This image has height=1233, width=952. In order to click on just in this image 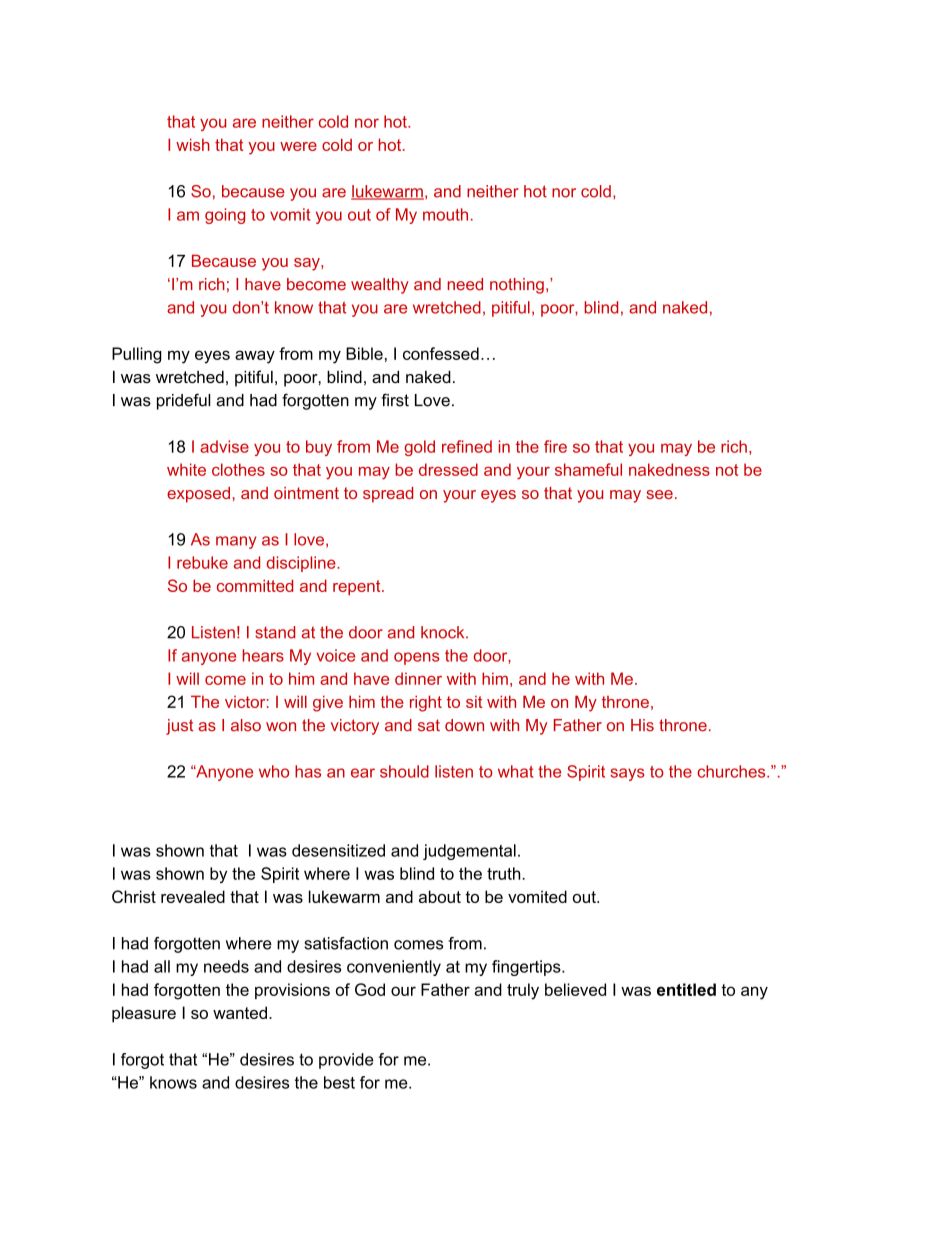, I will do `click(179, 727)`.
